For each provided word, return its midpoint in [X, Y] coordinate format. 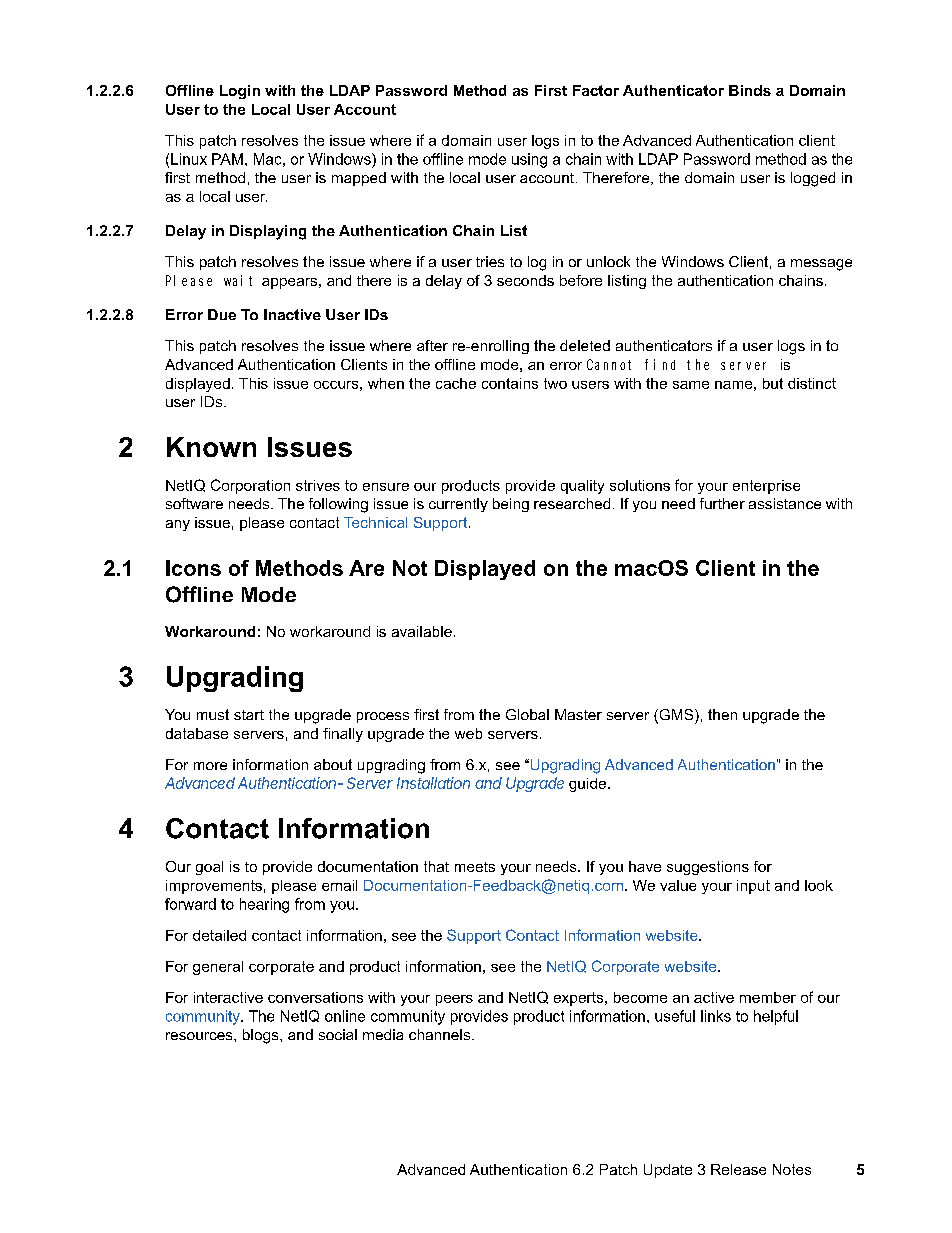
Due [222, 314]
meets [475, 867]
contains [510, 383]
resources [200, 1036]
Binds [750, 90]
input [753, 887]
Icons [193, 568]
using [529, 160]
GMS [676, 716]
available [422, 631]
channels [441, 1034]
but [773, 383]
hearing [264, 905]
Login [240, 92]
